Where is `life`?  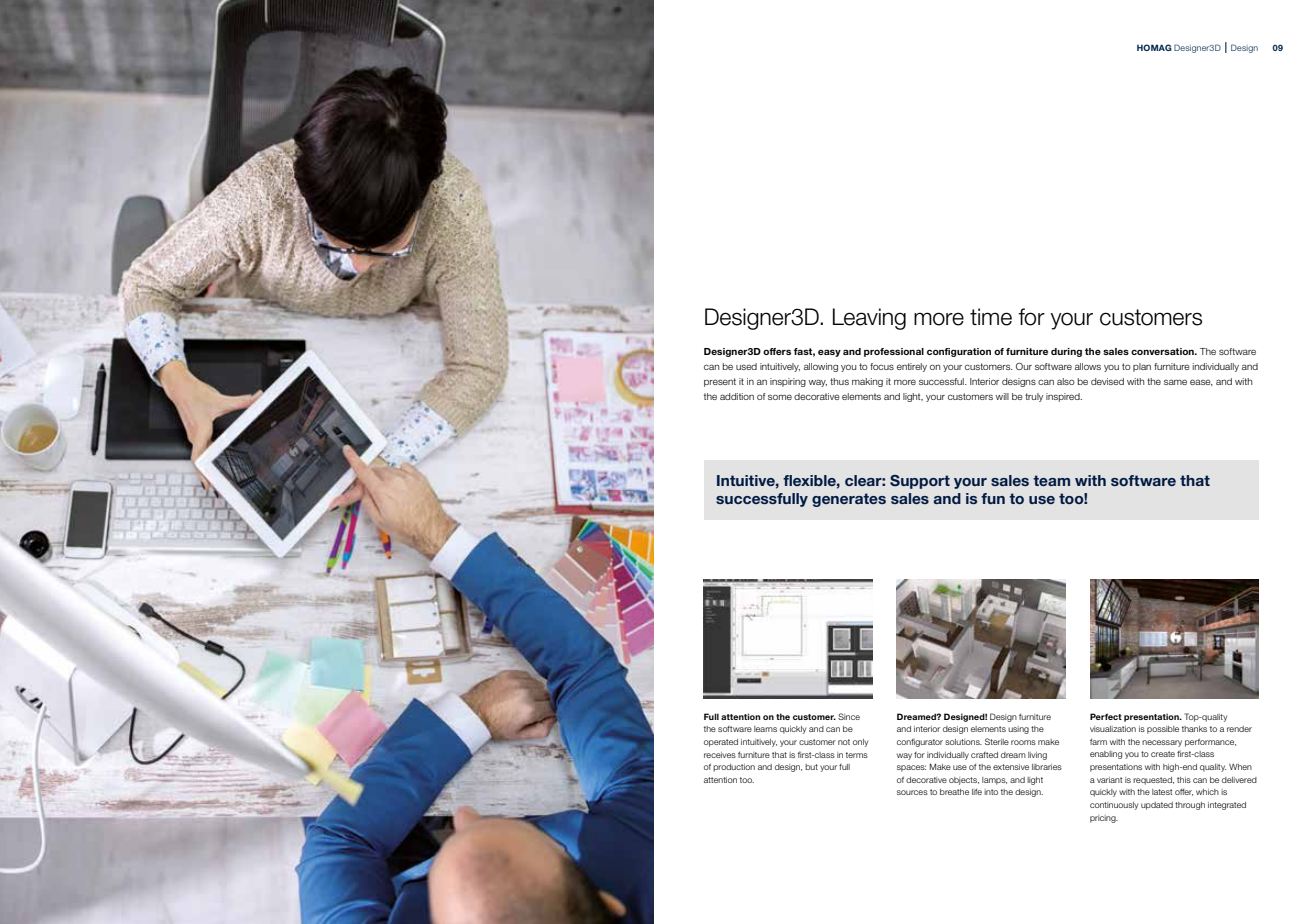 life is located at coordinates (977, 792).
